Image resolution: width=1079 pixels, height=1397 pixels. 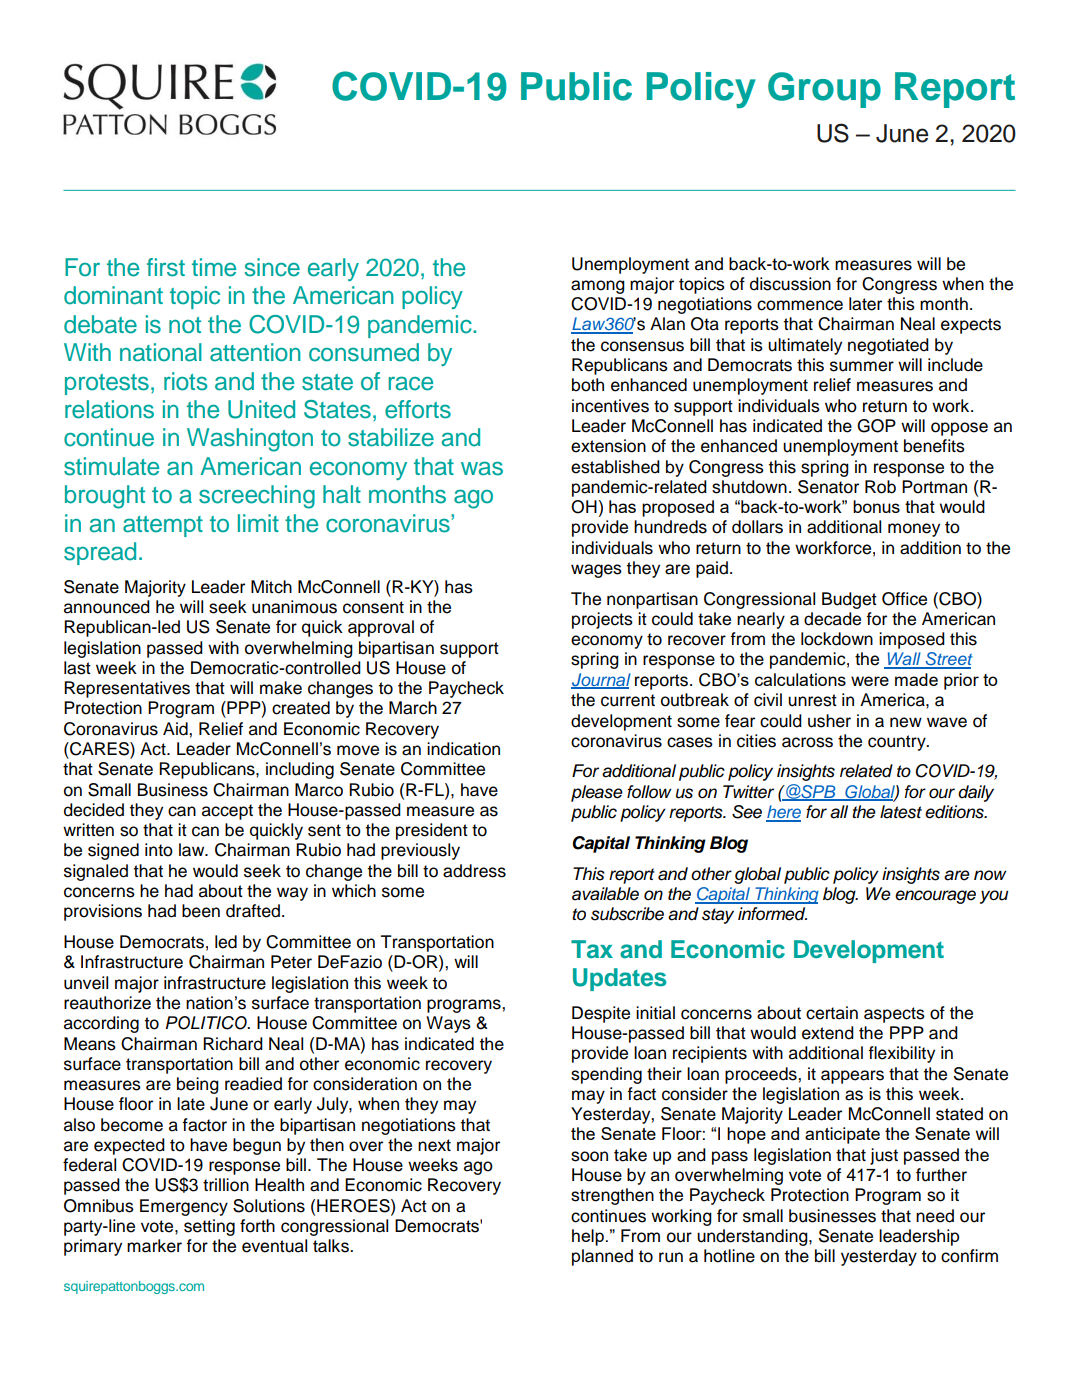 What do you see at coordinates (281, 688) in the image?
I see `make` at bounding box center [281, 688].
